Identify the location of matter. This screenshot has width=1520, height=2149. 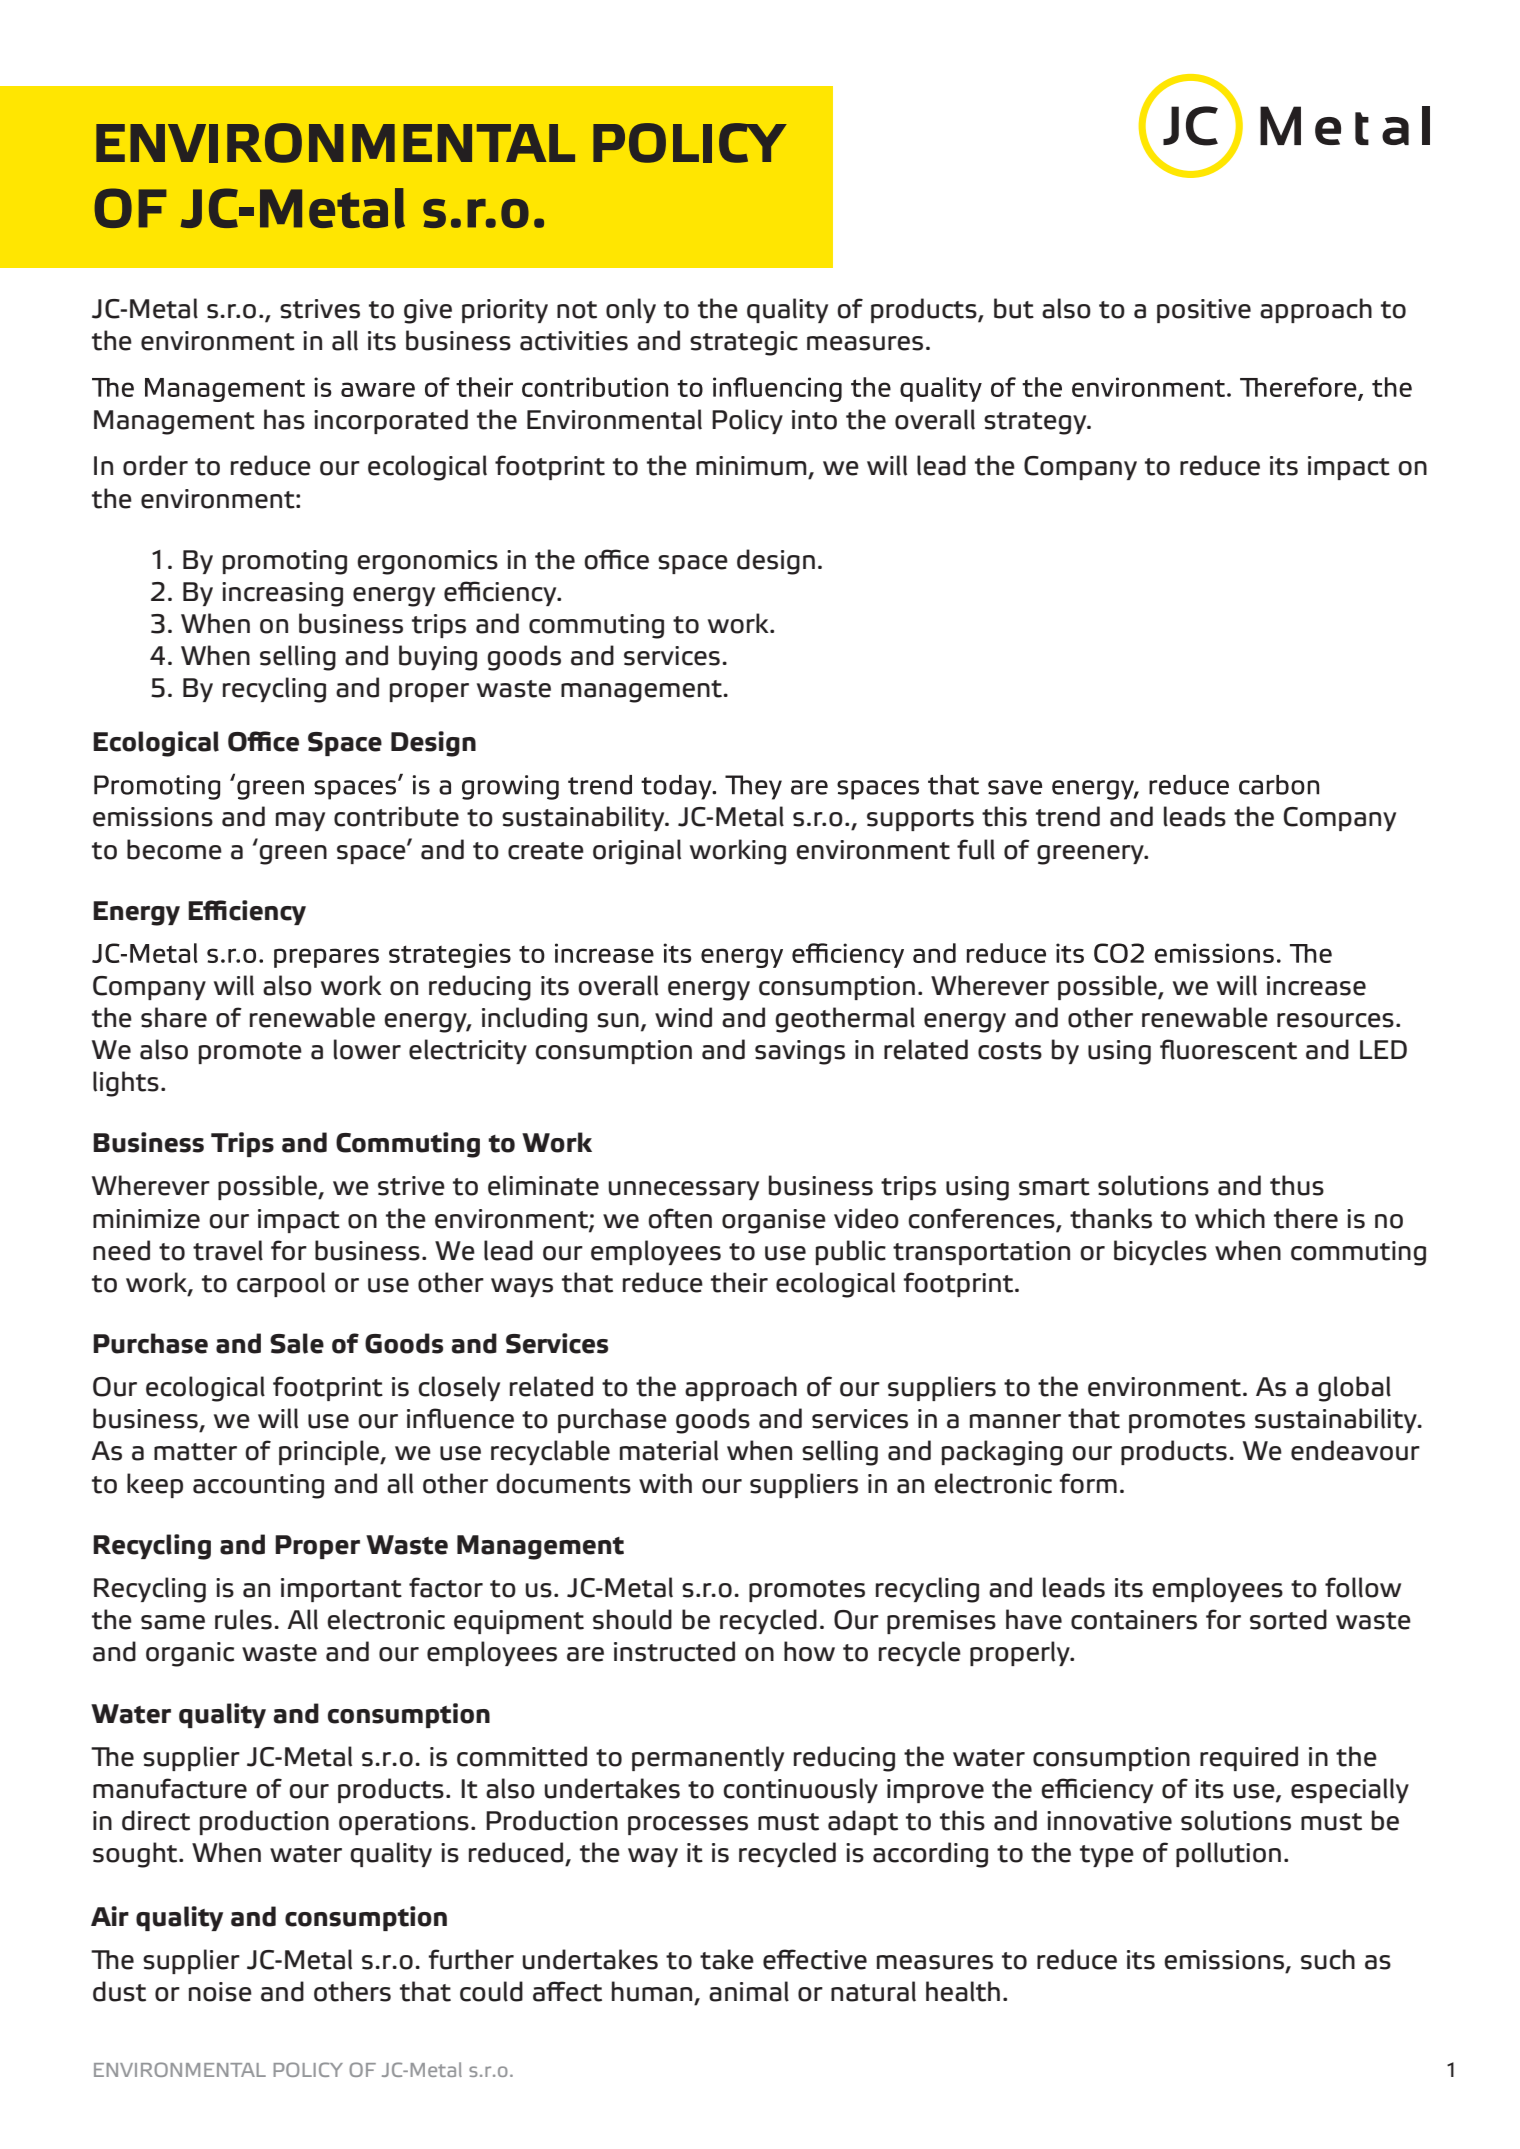
(195, 1452).
